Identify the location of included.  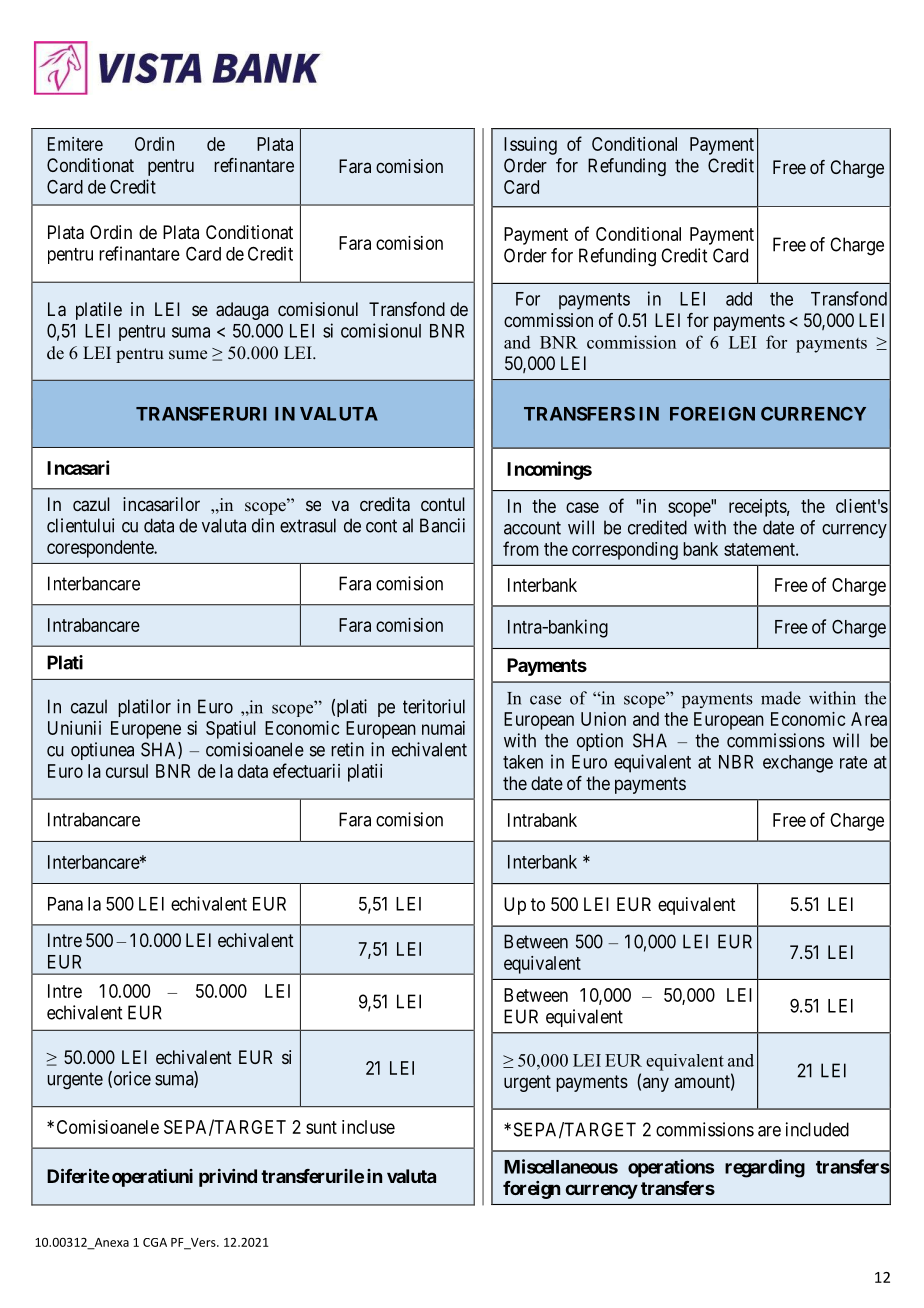
(817, 1129).
